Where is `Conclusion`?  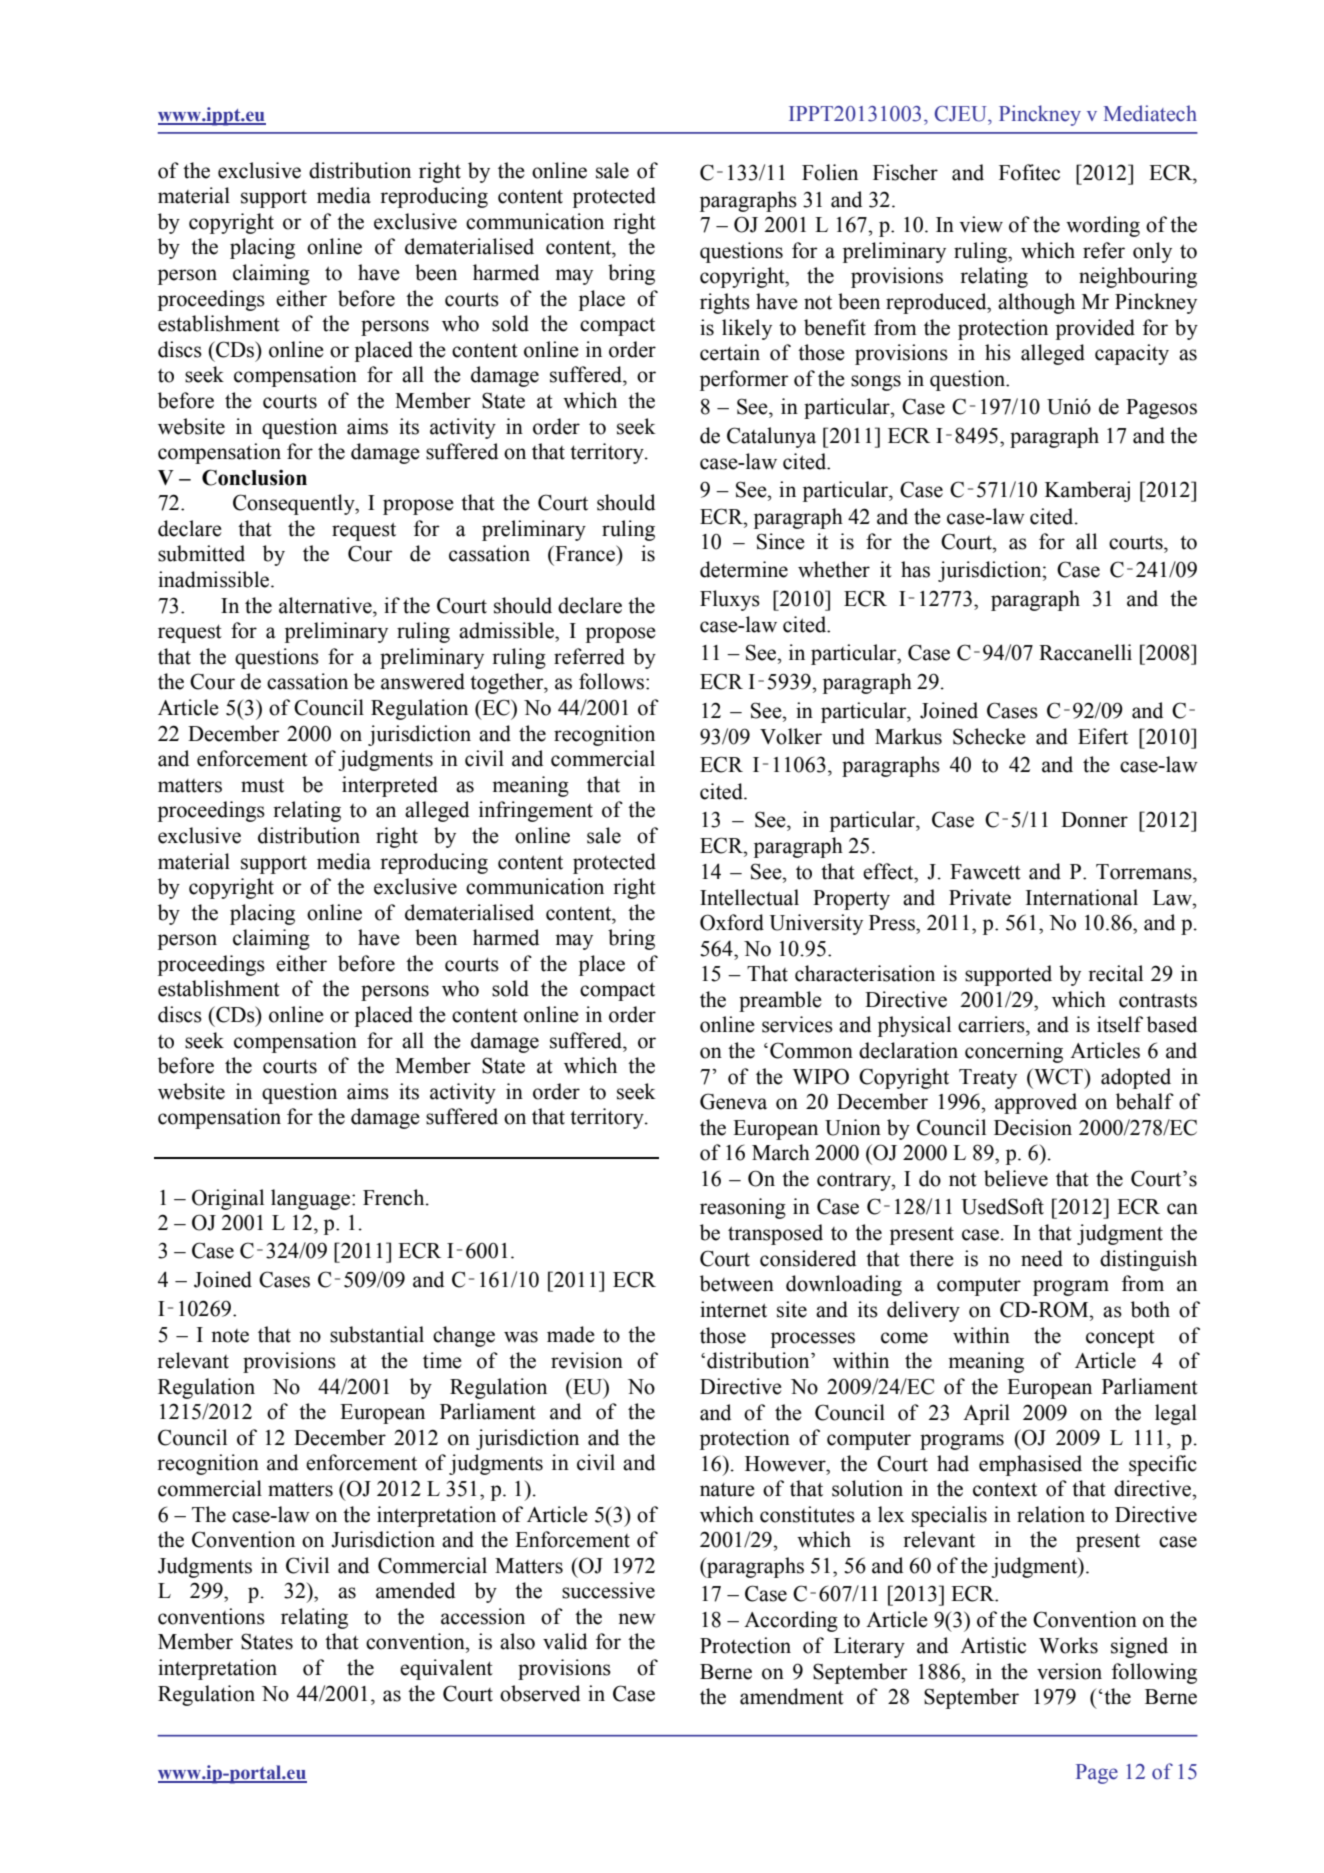 Conclusion is located at coordinates (254, 477).
